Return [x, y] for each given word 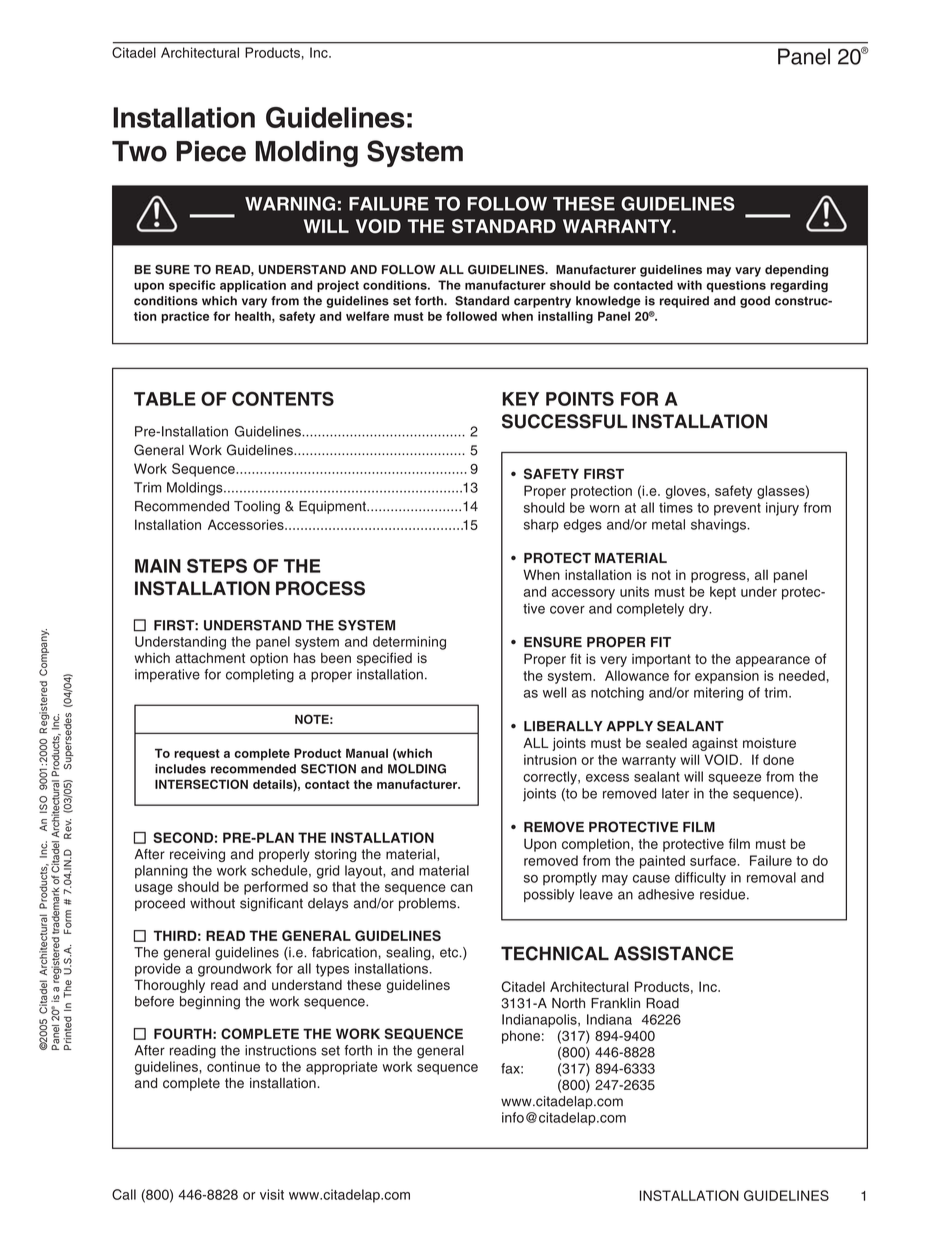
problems [428, 904]
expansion [727, 677]
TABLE [165, 399]
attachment [210, 658]
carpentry [542, 302]
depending [796, 271]
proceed [160, 904]
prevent [737, 509]
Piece [211, 151]
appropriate [342, 1068]
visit [272, 1194]
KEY [520, 399]
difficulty [700, 879]
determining [409, 643]
